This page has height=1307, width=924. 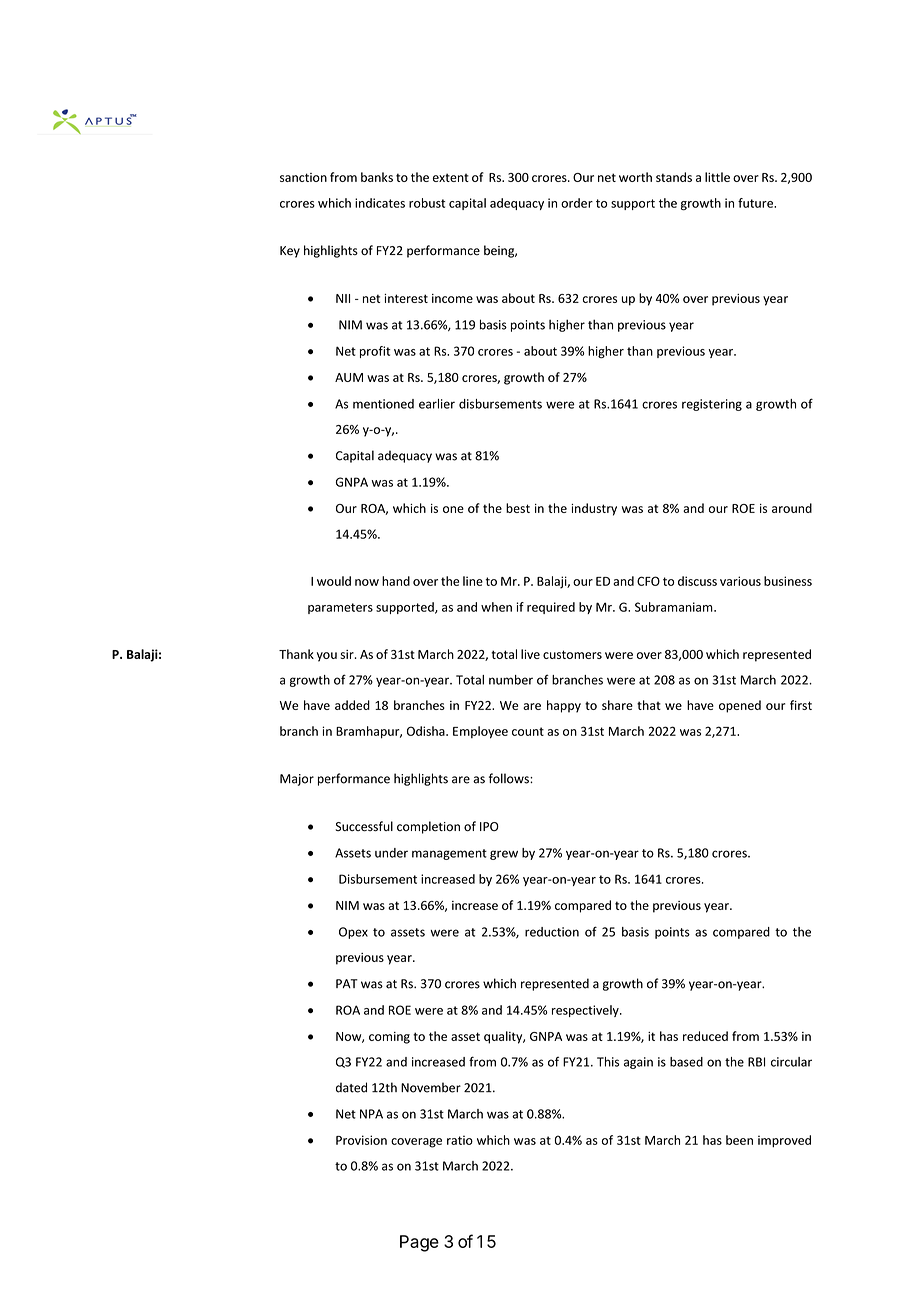 What do you see at coordinates (740, 581) in the page?
I see `various` at bounding box center [740, 581].
